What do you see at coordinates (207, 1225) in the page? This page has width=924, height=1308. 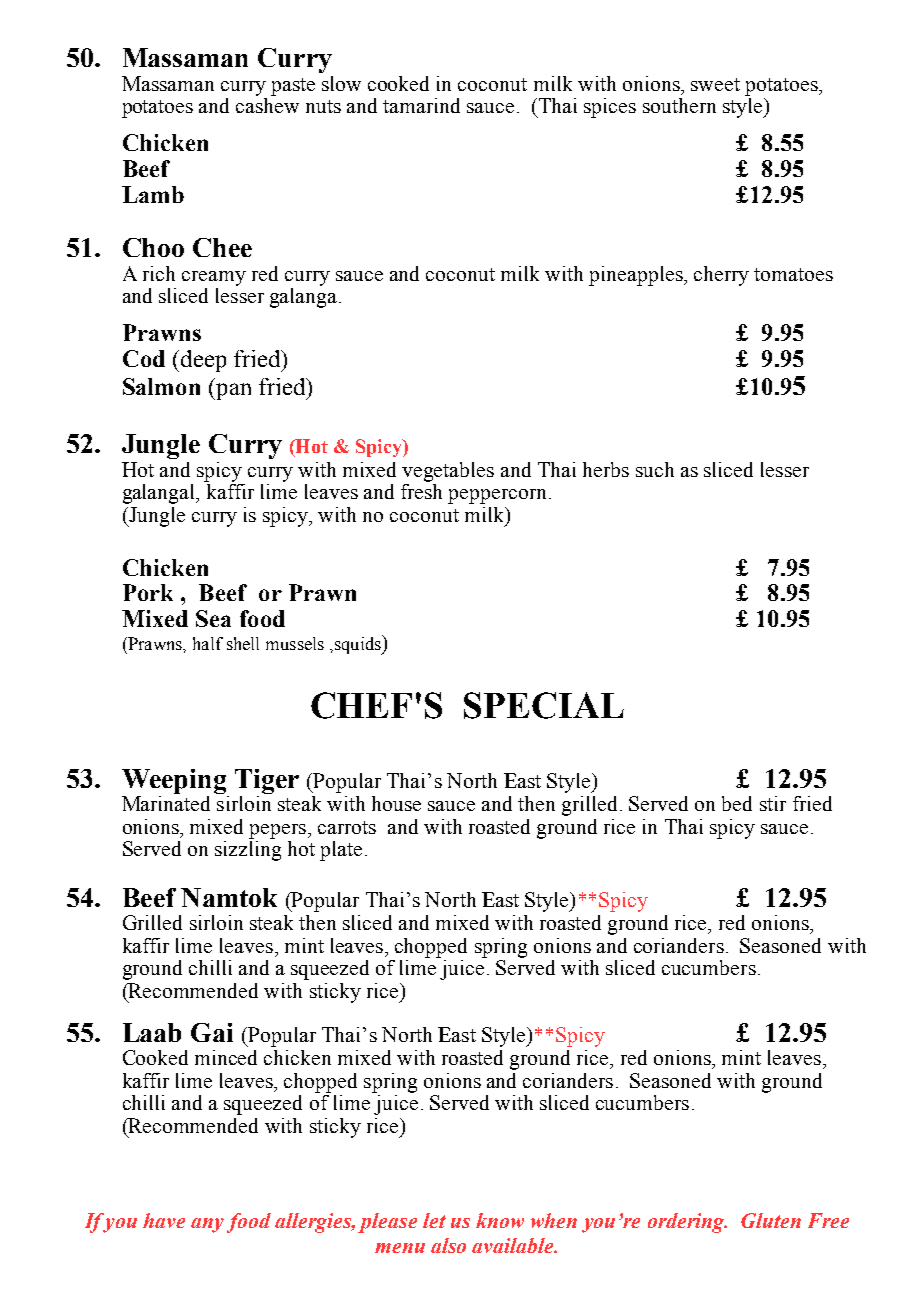 I see `any` at bounding box center [207, 1225].
